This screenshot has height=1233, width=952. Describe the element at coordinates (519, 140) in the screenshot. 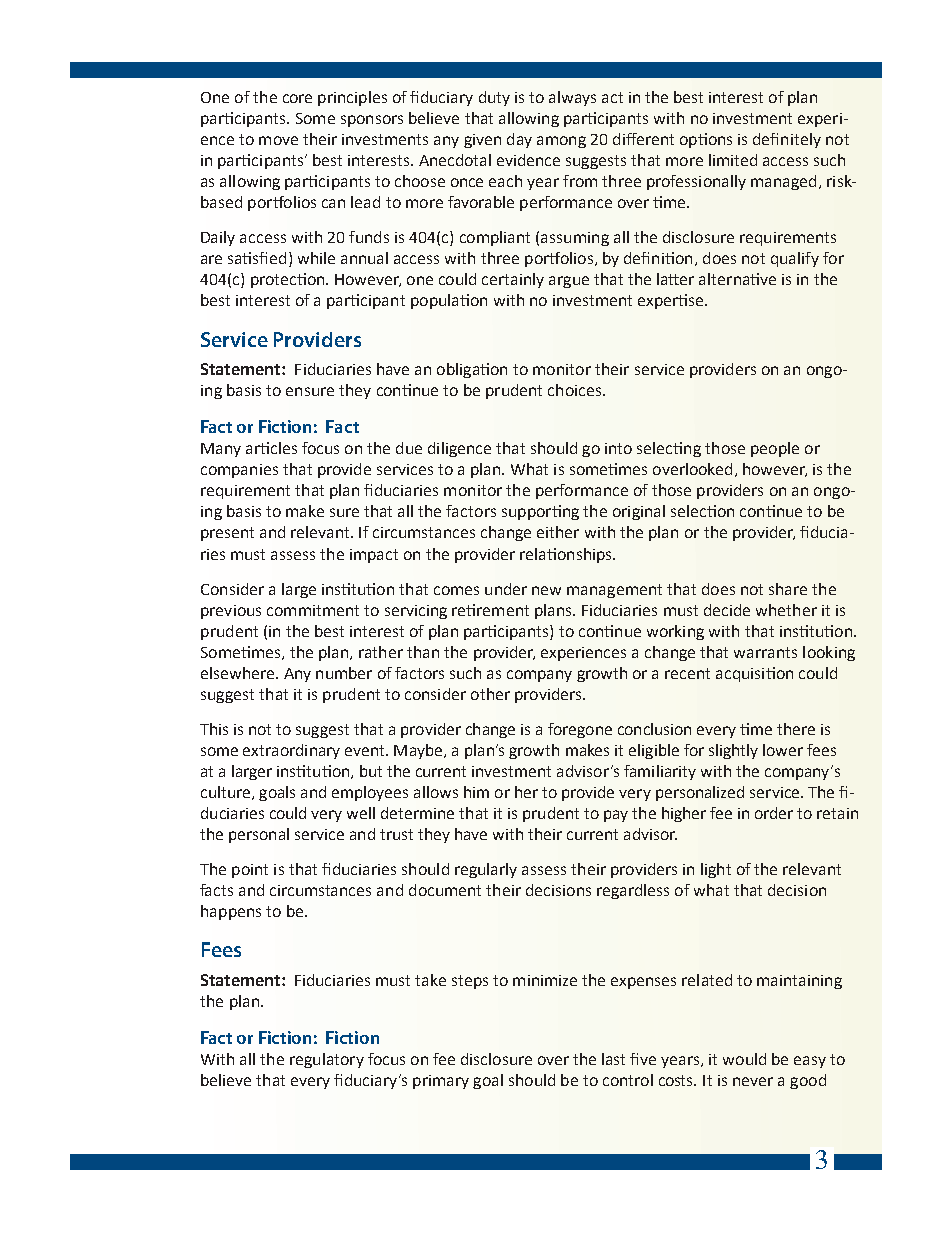

I see `day` at that location.
